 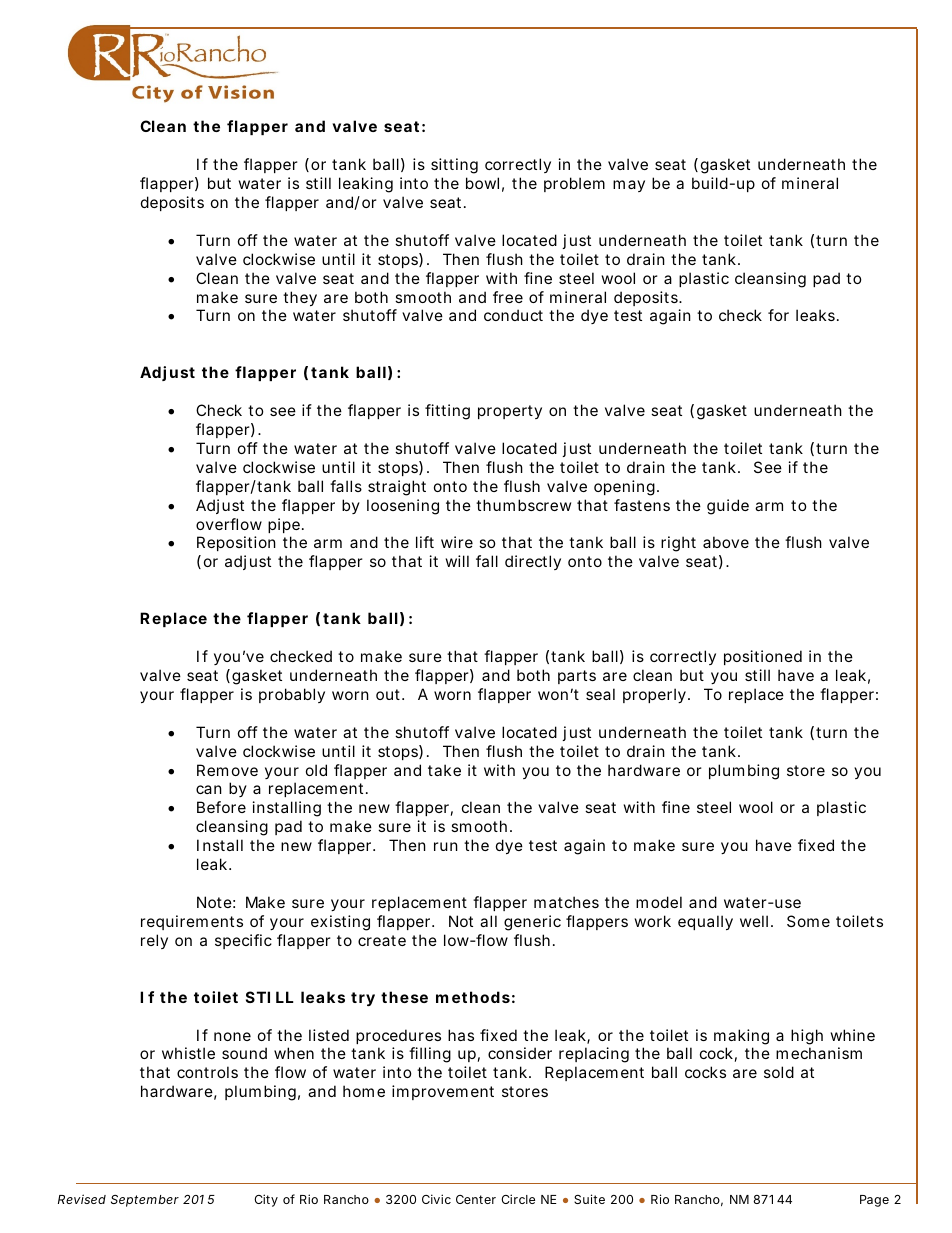 I want to click on Center, so click(x=476, y=1199).
